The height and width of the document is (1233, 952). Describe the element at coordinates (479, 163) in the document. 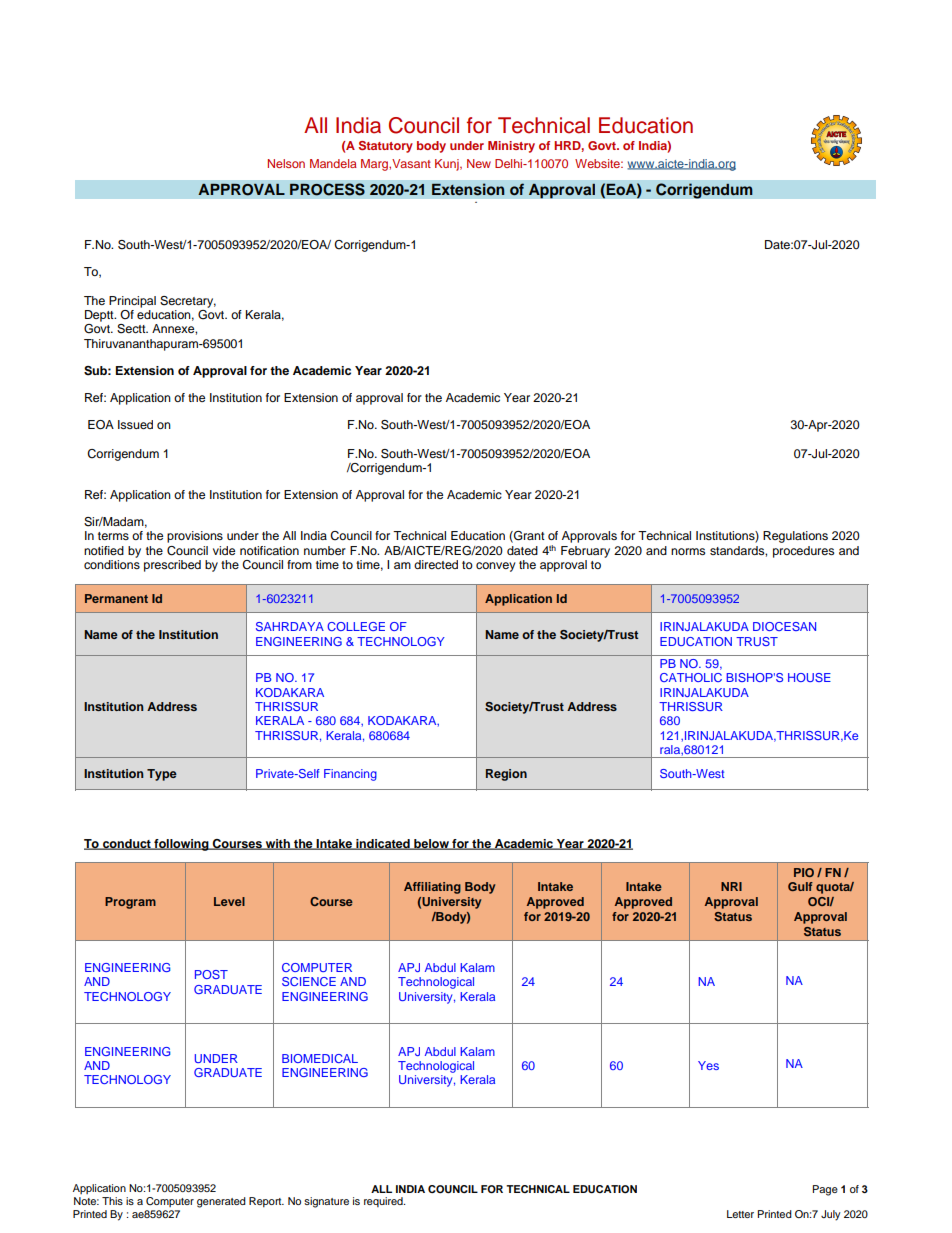

I see `New` at that location.
